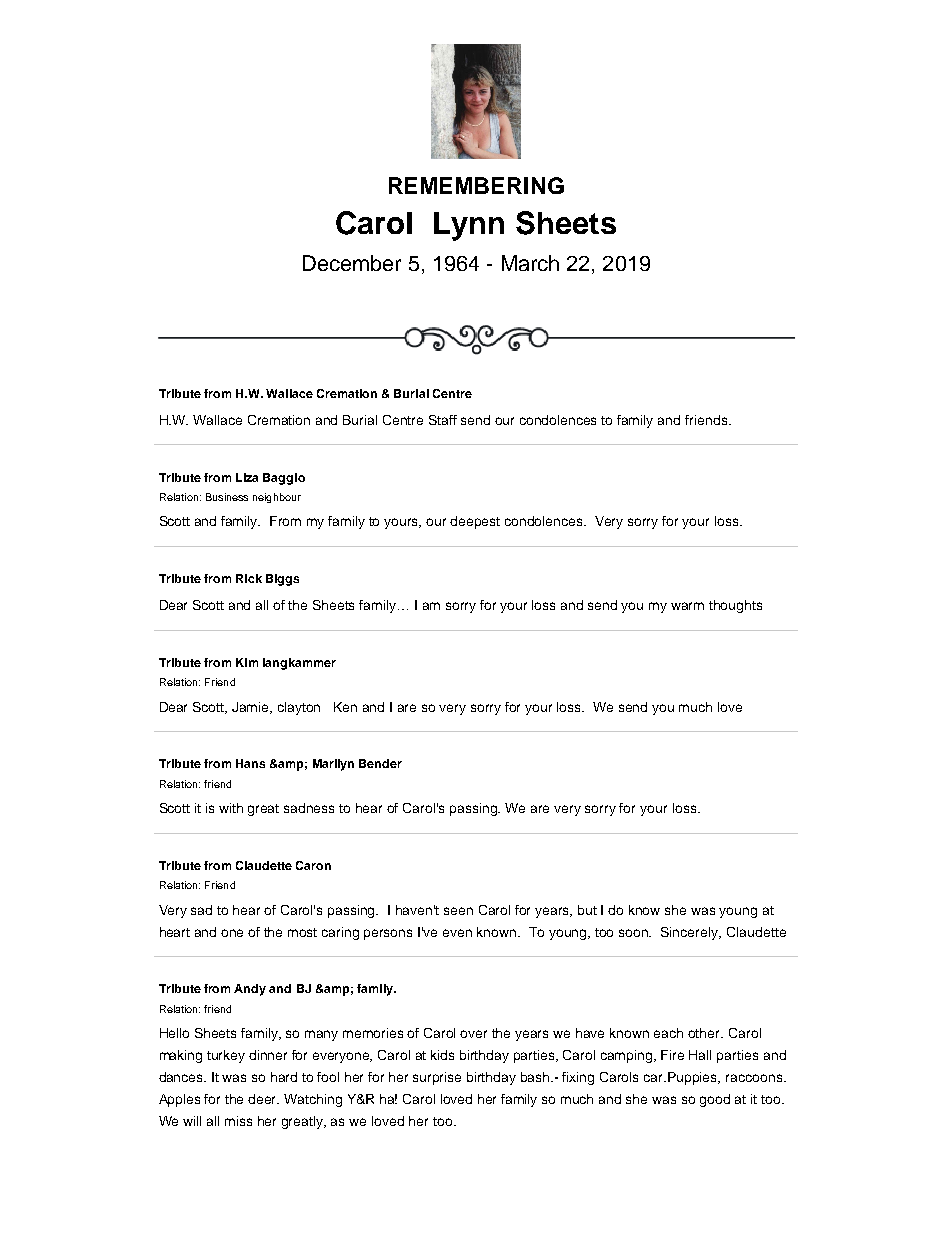 The height and width of the document is (1233, 952). What do you see at coordinates (672, 1055) in the document?
I see `Fire` at bounding box center [672, 1055].
